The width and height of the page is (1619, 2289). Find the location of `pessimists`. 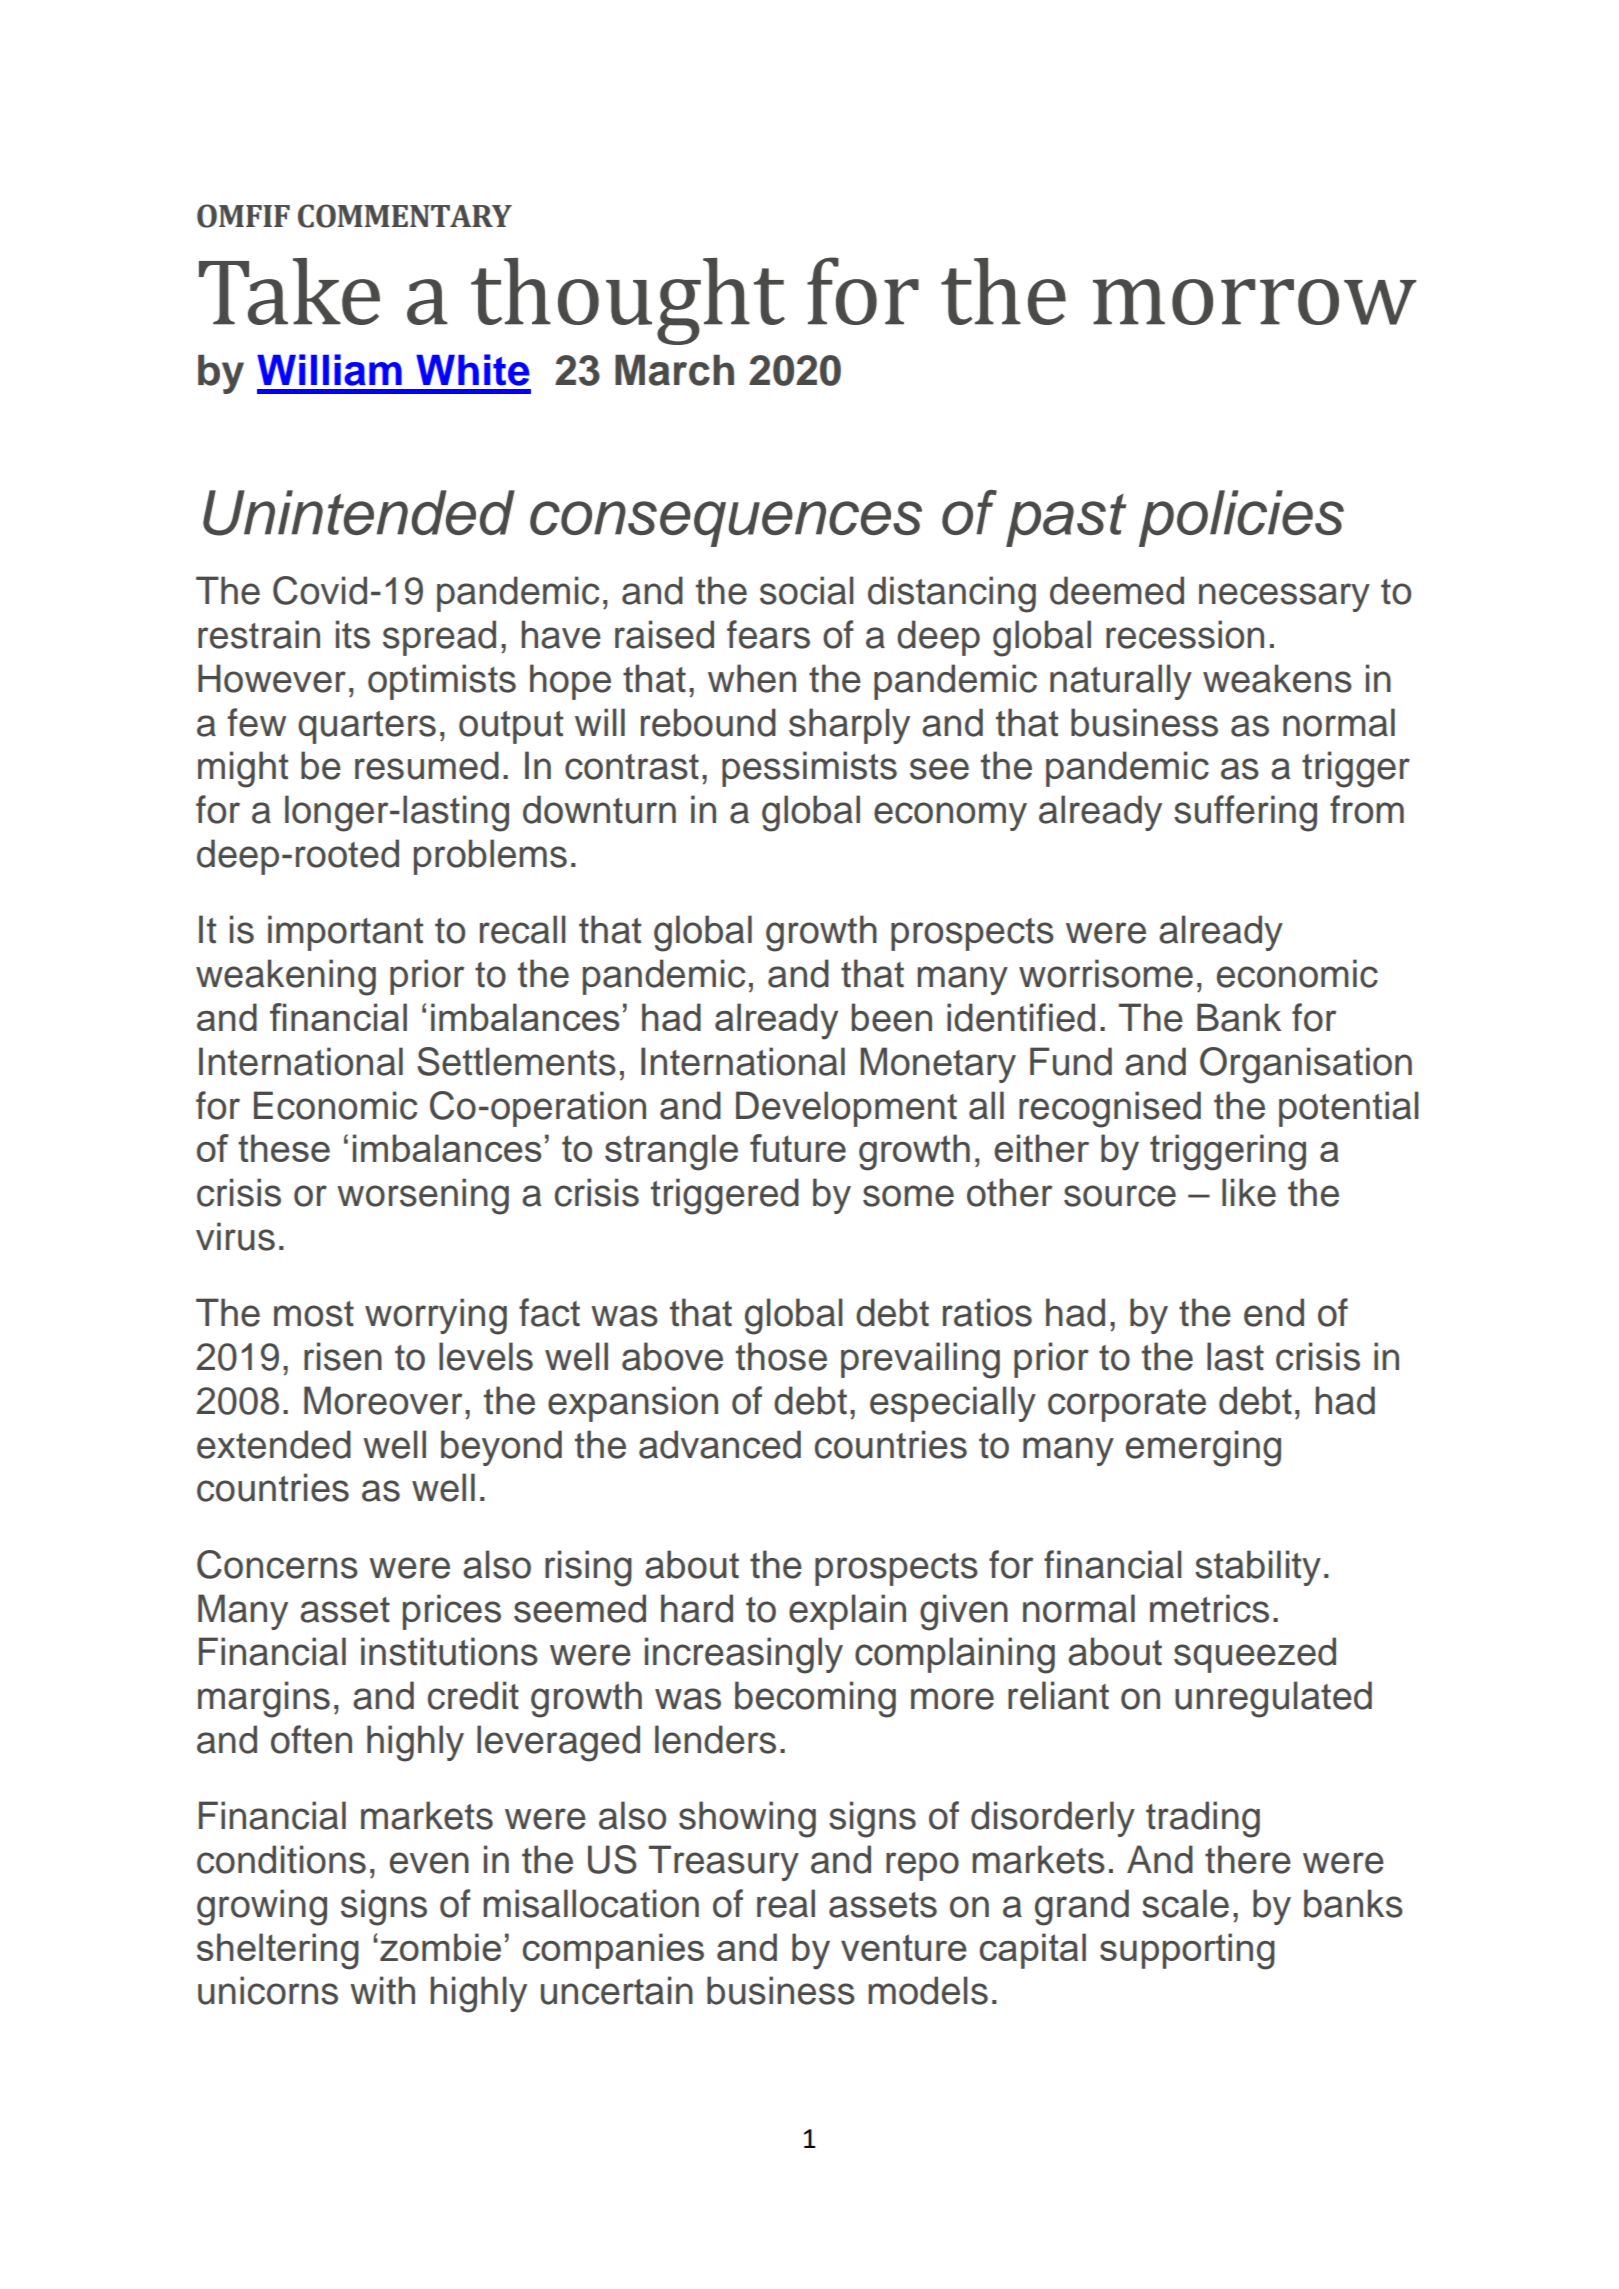

pessimists is located at coordinates (809, 769).
